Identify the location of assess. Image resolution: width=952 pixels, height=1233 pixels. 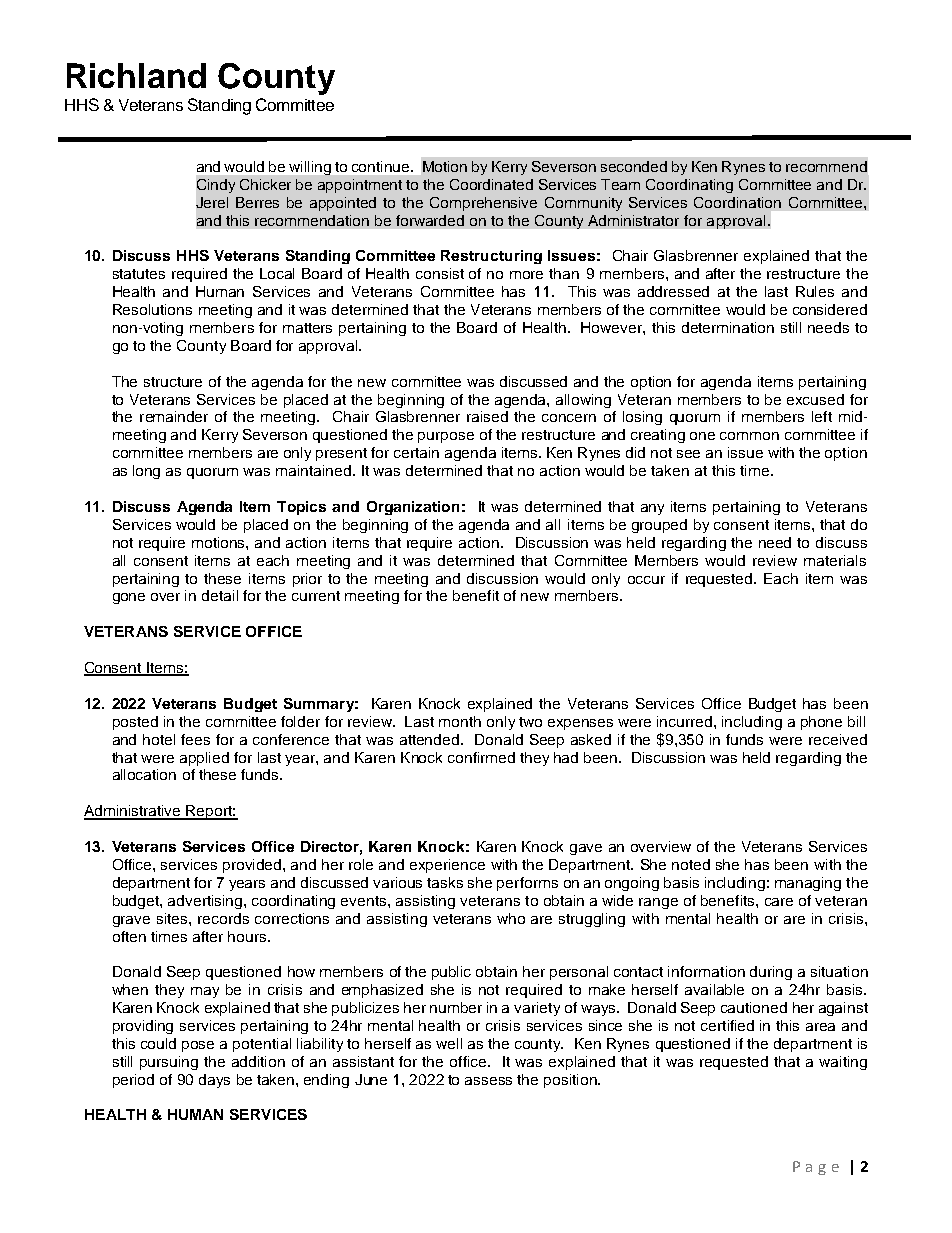
(488, 1081).
